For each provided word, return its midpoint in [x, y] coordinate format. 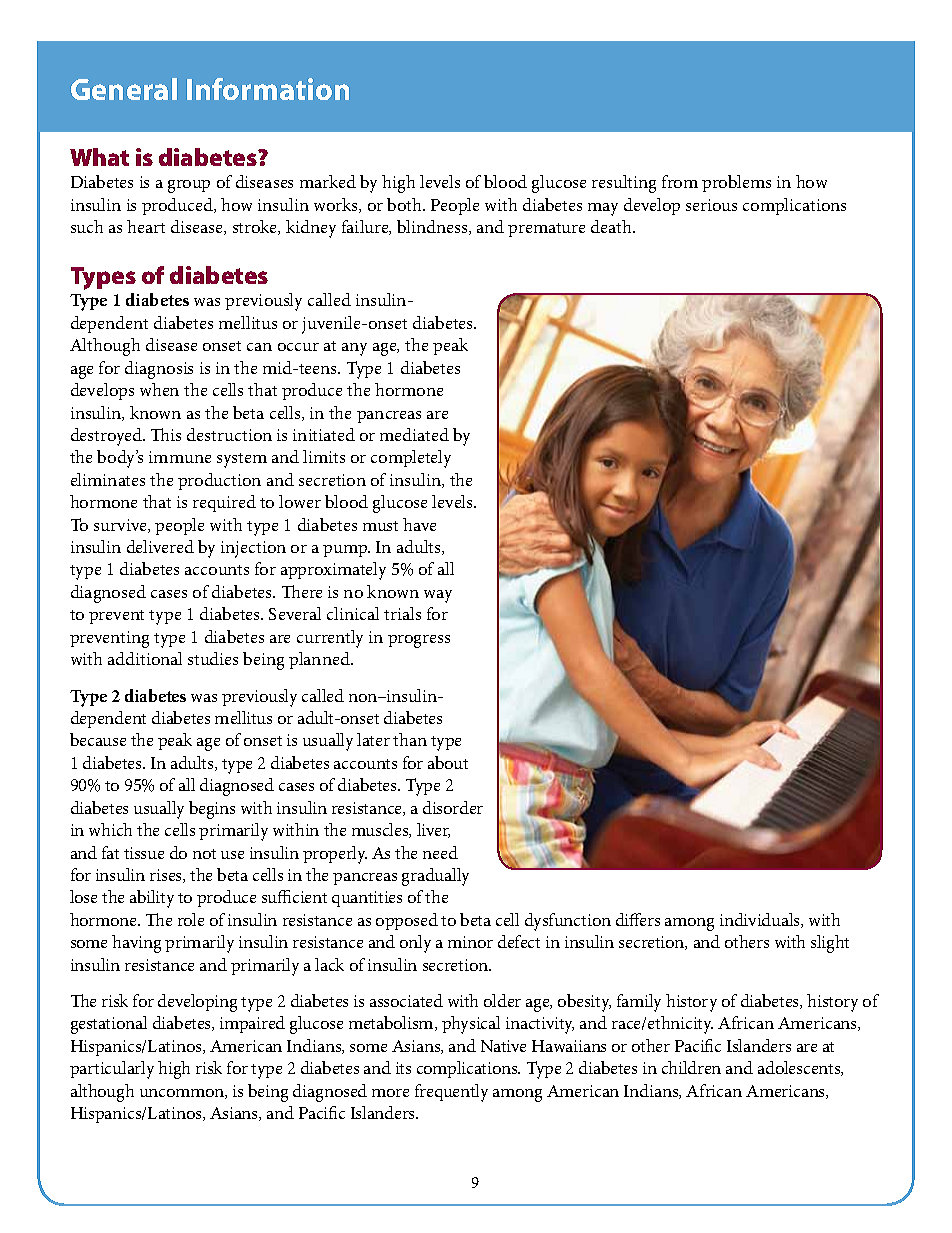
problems [736, 183]
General [124, 89]
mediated [414, 434]
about [448, 762]
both [405, 204]
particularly [112, 1070]
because [98, 739]
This [166, 434]
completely [411, 459]
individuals [761, 920]
